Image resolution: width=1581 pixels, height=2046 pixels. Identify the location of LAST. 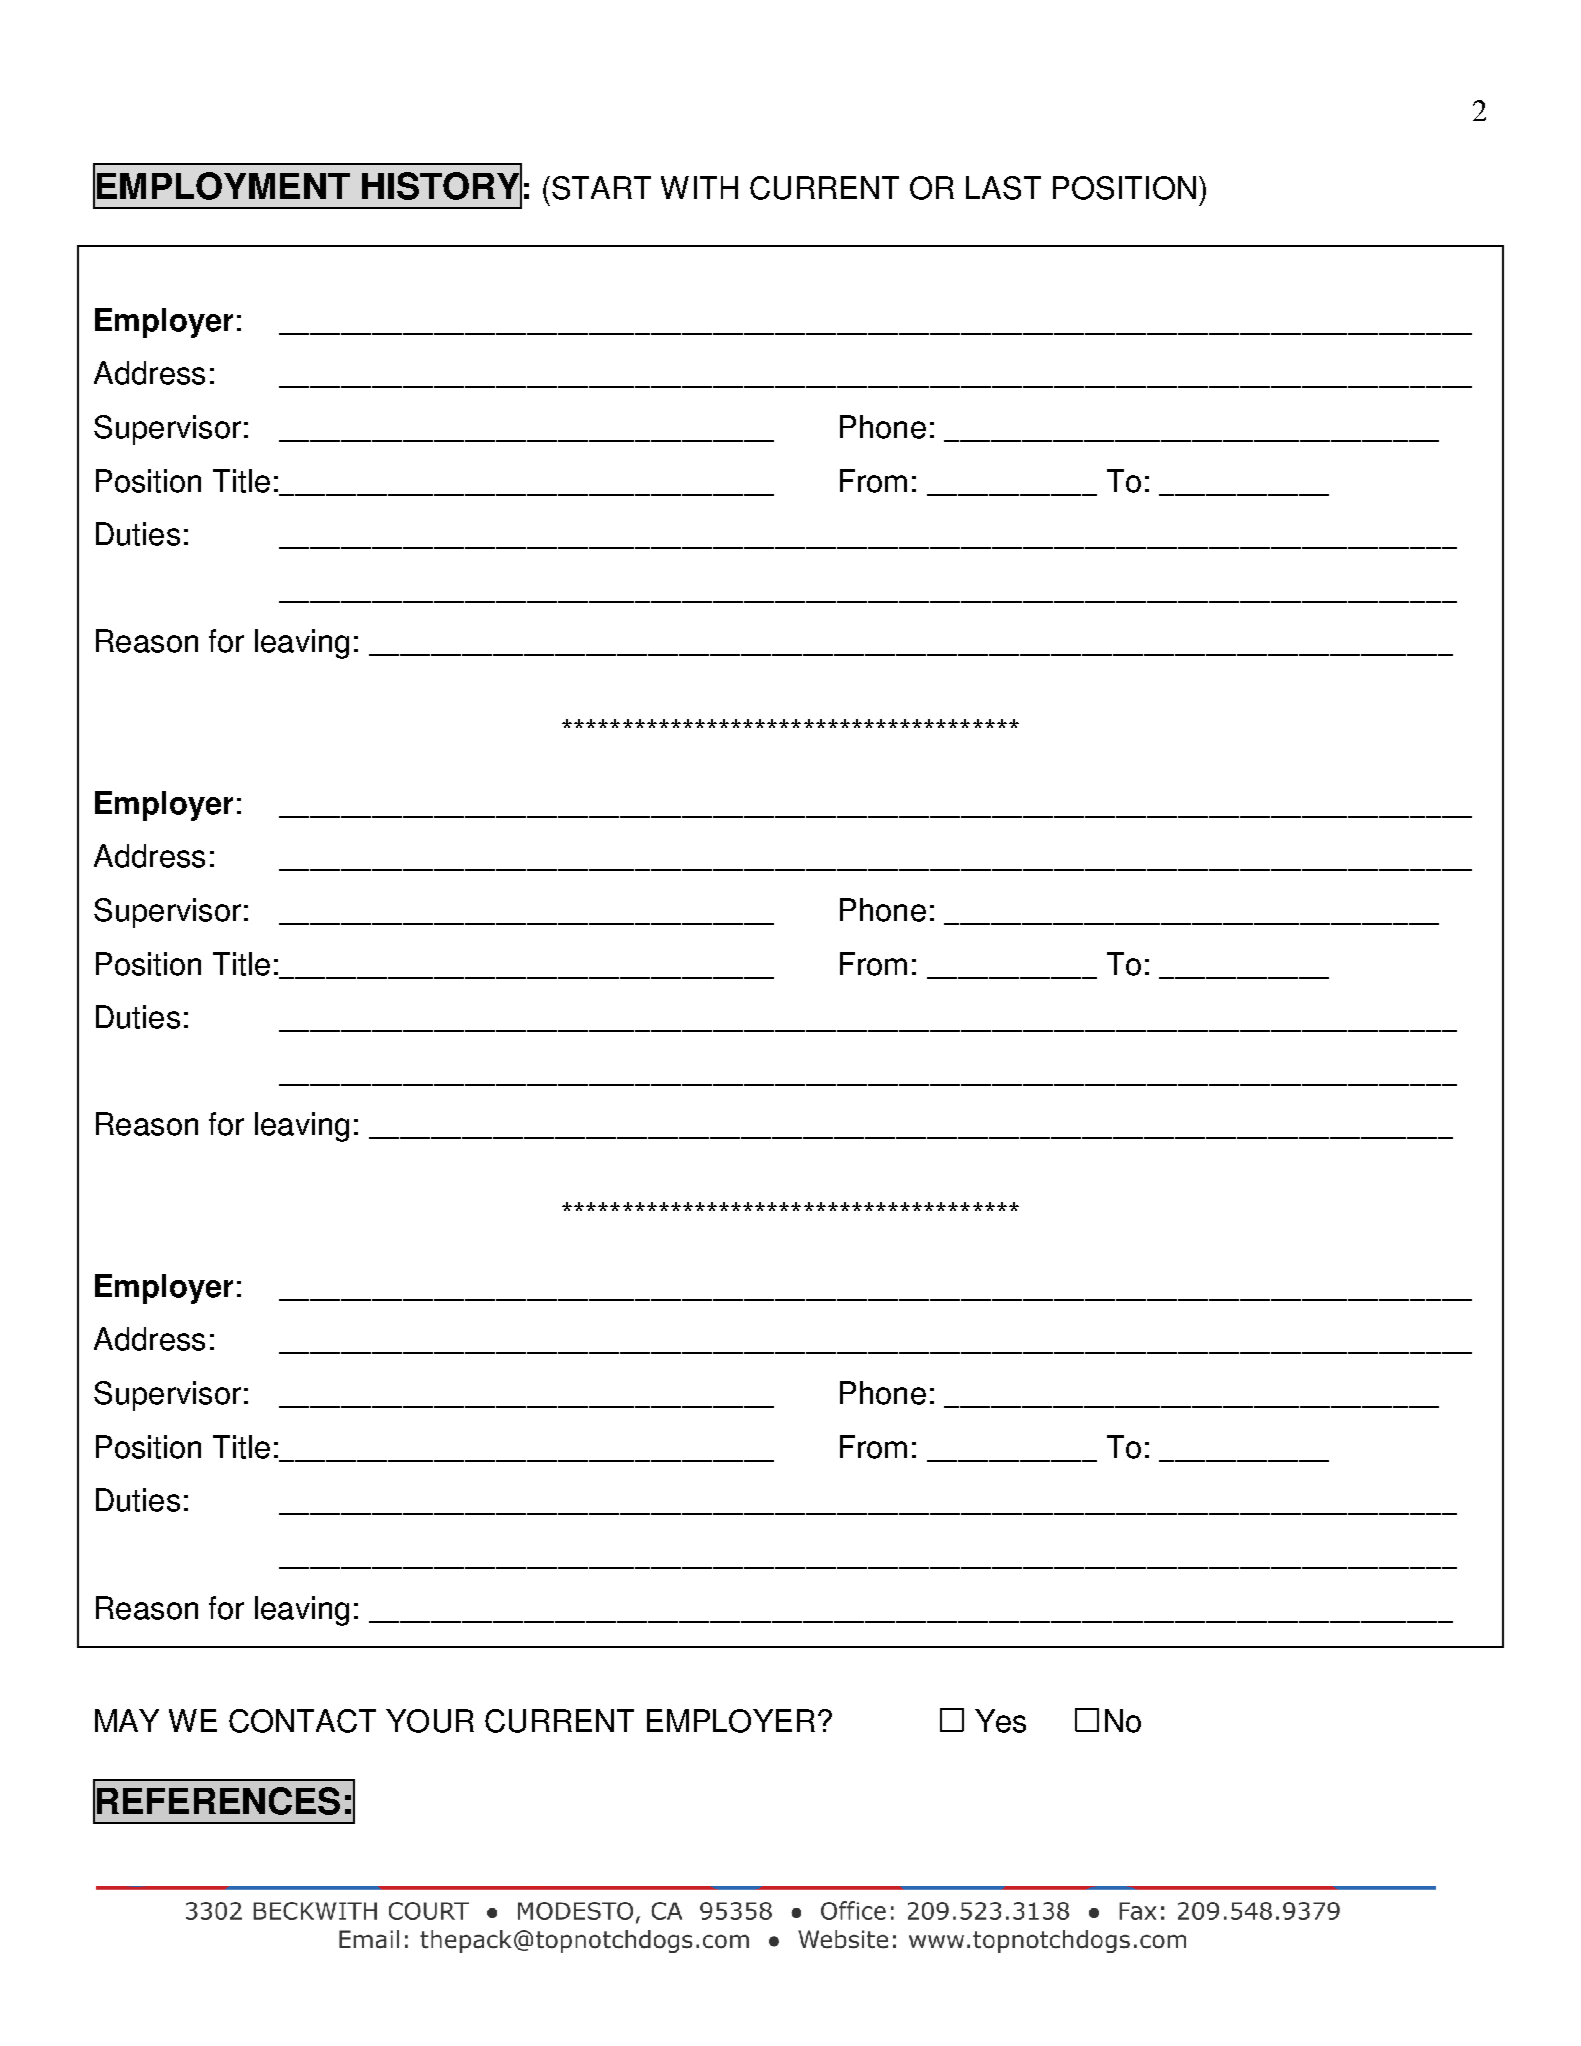
(1003, 188).
